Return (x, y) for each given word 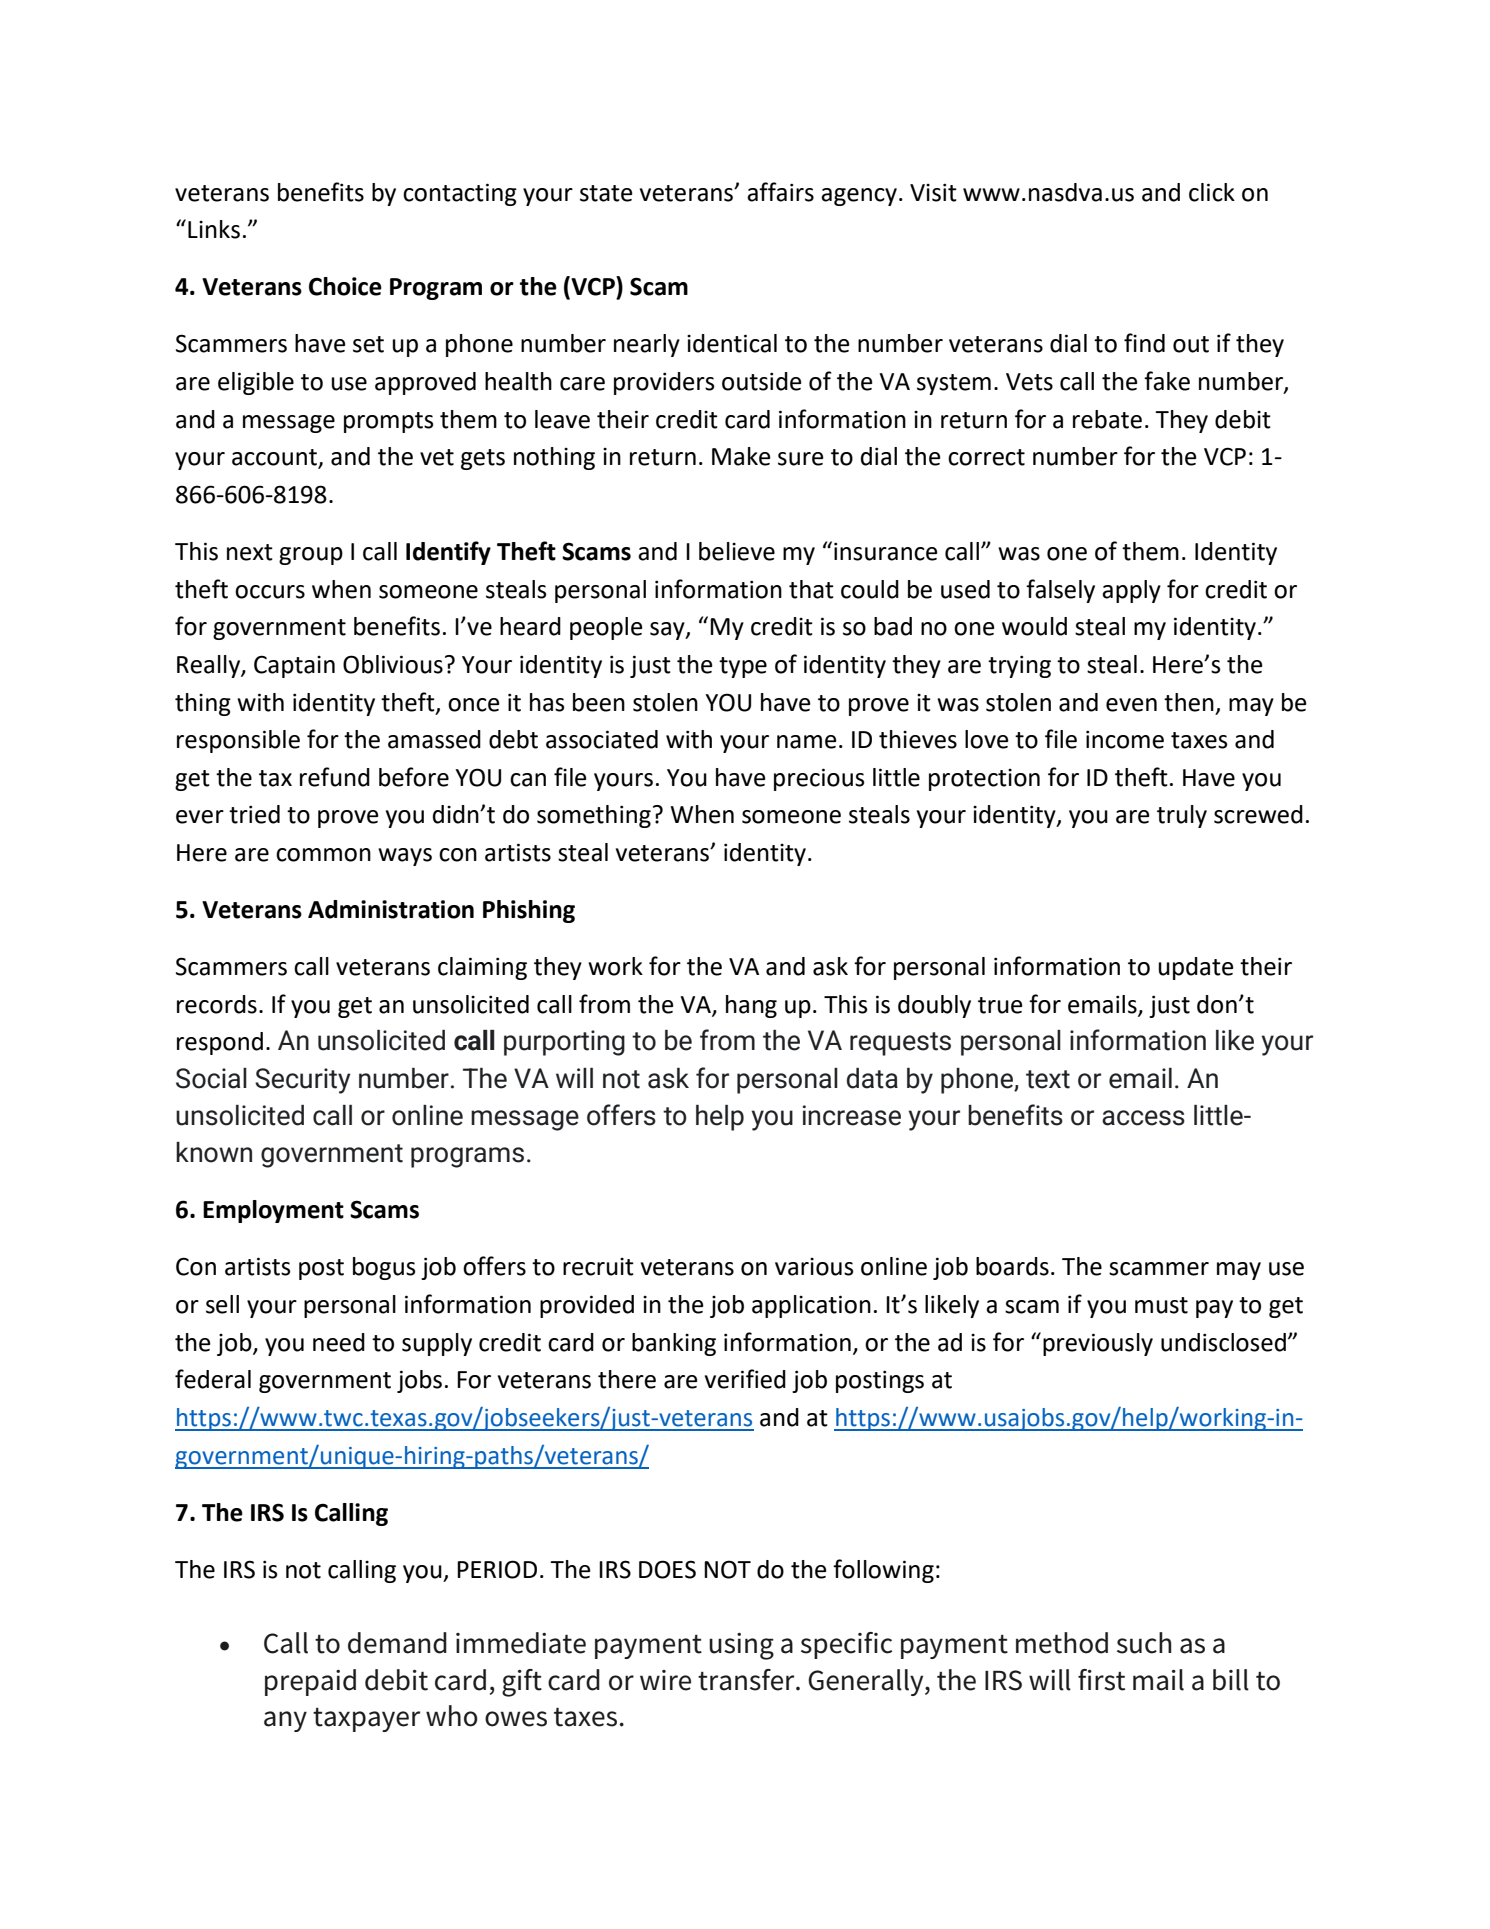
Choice (345, 286)
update (1196, 968)
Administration (391, 909)
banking (674, 1344)
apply (1131, 591)
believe (737, 551)
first (1101, 1680)
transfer (747, 1680)
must (1161, 1305)
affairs (780, 192)
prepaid (310, 1682)
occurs (270, 592)
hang (751, 1006)
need (339, 1342)
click (1212, 192)
